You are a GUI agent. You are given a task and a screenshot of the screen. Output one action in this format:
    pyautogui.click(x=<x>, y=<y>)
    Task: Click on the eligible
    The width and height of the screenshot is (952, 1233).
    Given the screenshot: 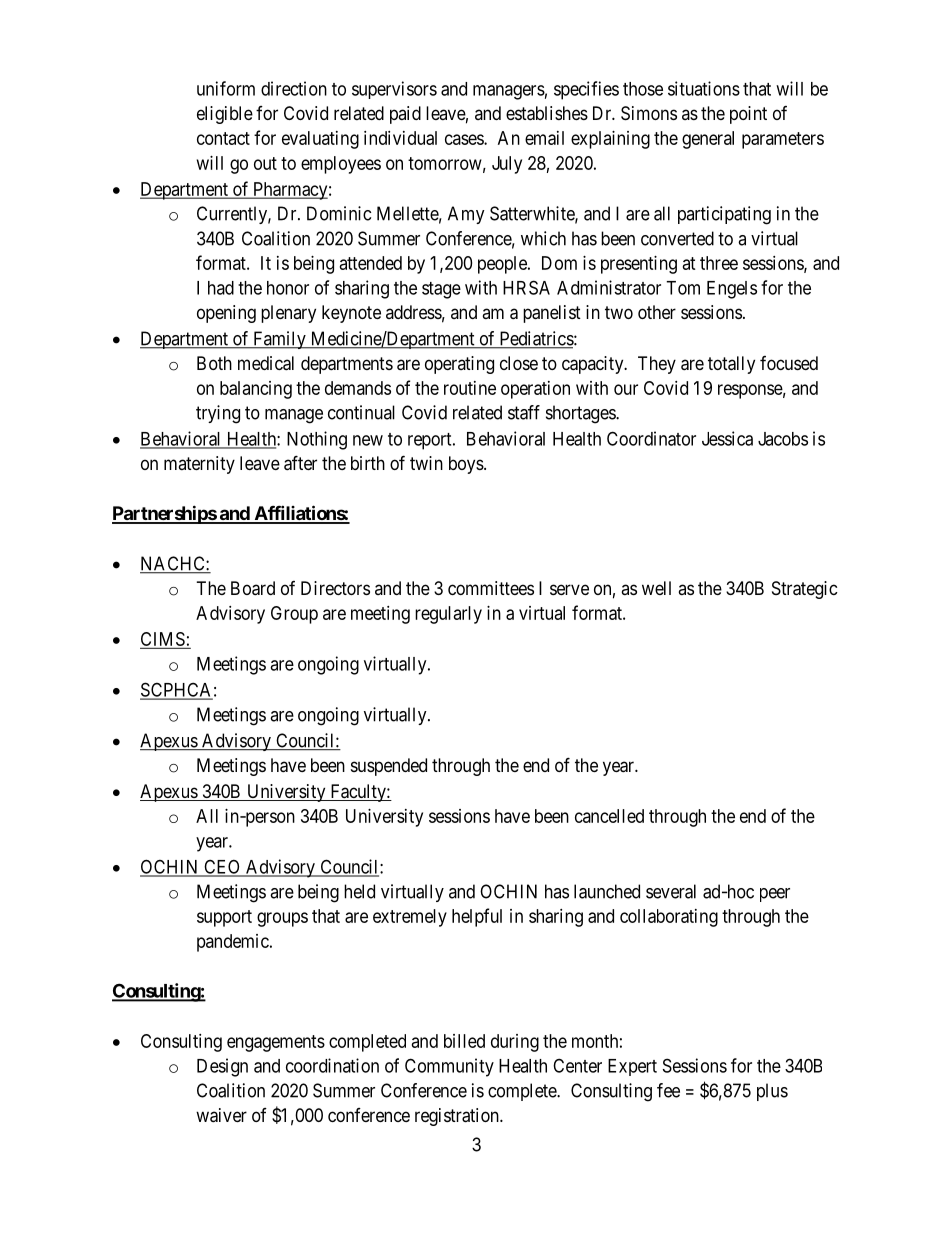 What is the action you would take?
    pyautogui.click(x=225, y=115)
